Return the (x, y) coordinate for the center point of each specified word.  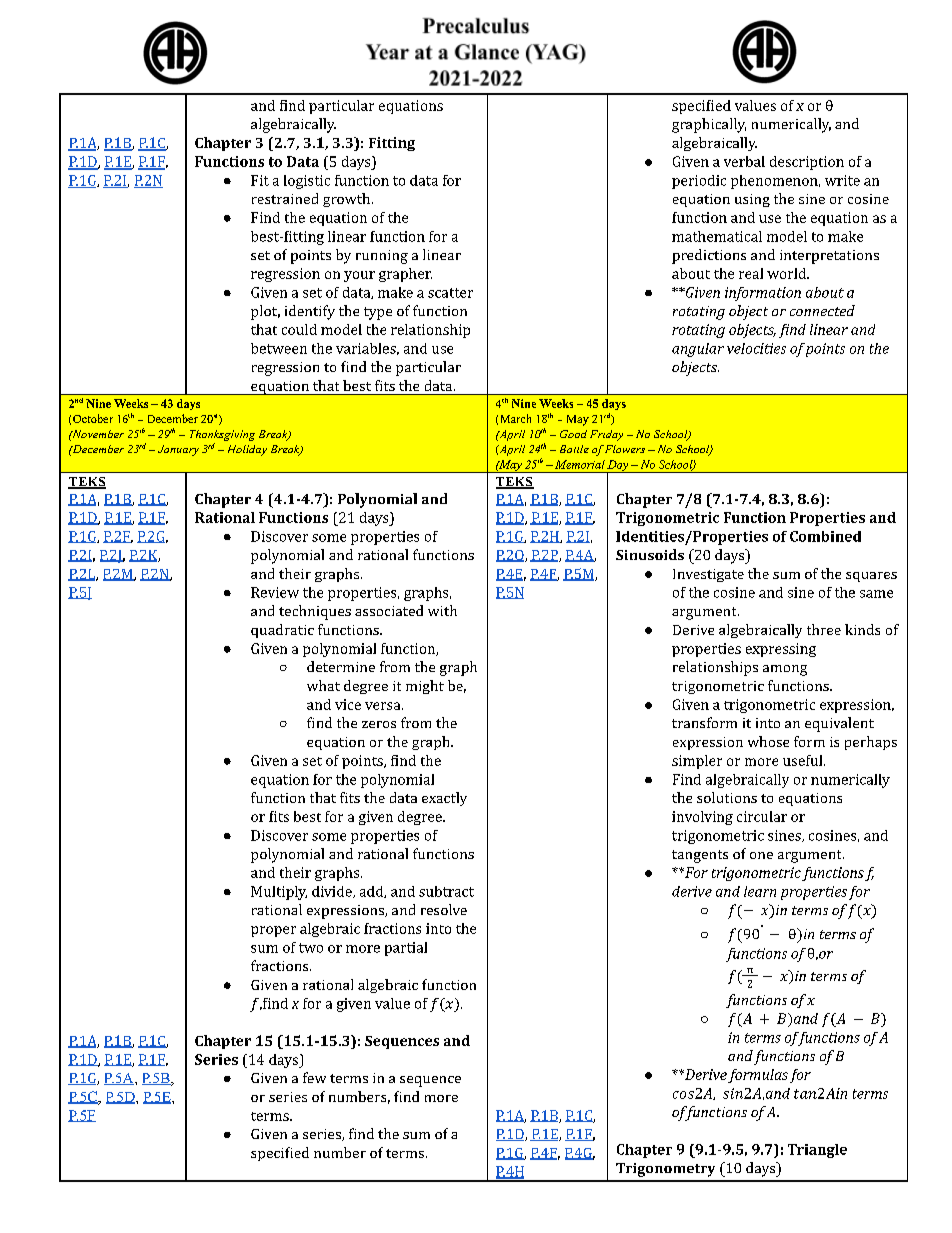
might (425, 687)
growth (348, 200)
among (785, 670)
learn (760, 891)
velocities (756, 348)
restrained (285, 198)
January (178, 450)
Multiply (279, 893)
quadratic (282, 631)
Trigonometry (665, 1170)
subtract (446, 891)
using (752, 200)
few (314, 1077)
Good (573, 434)
